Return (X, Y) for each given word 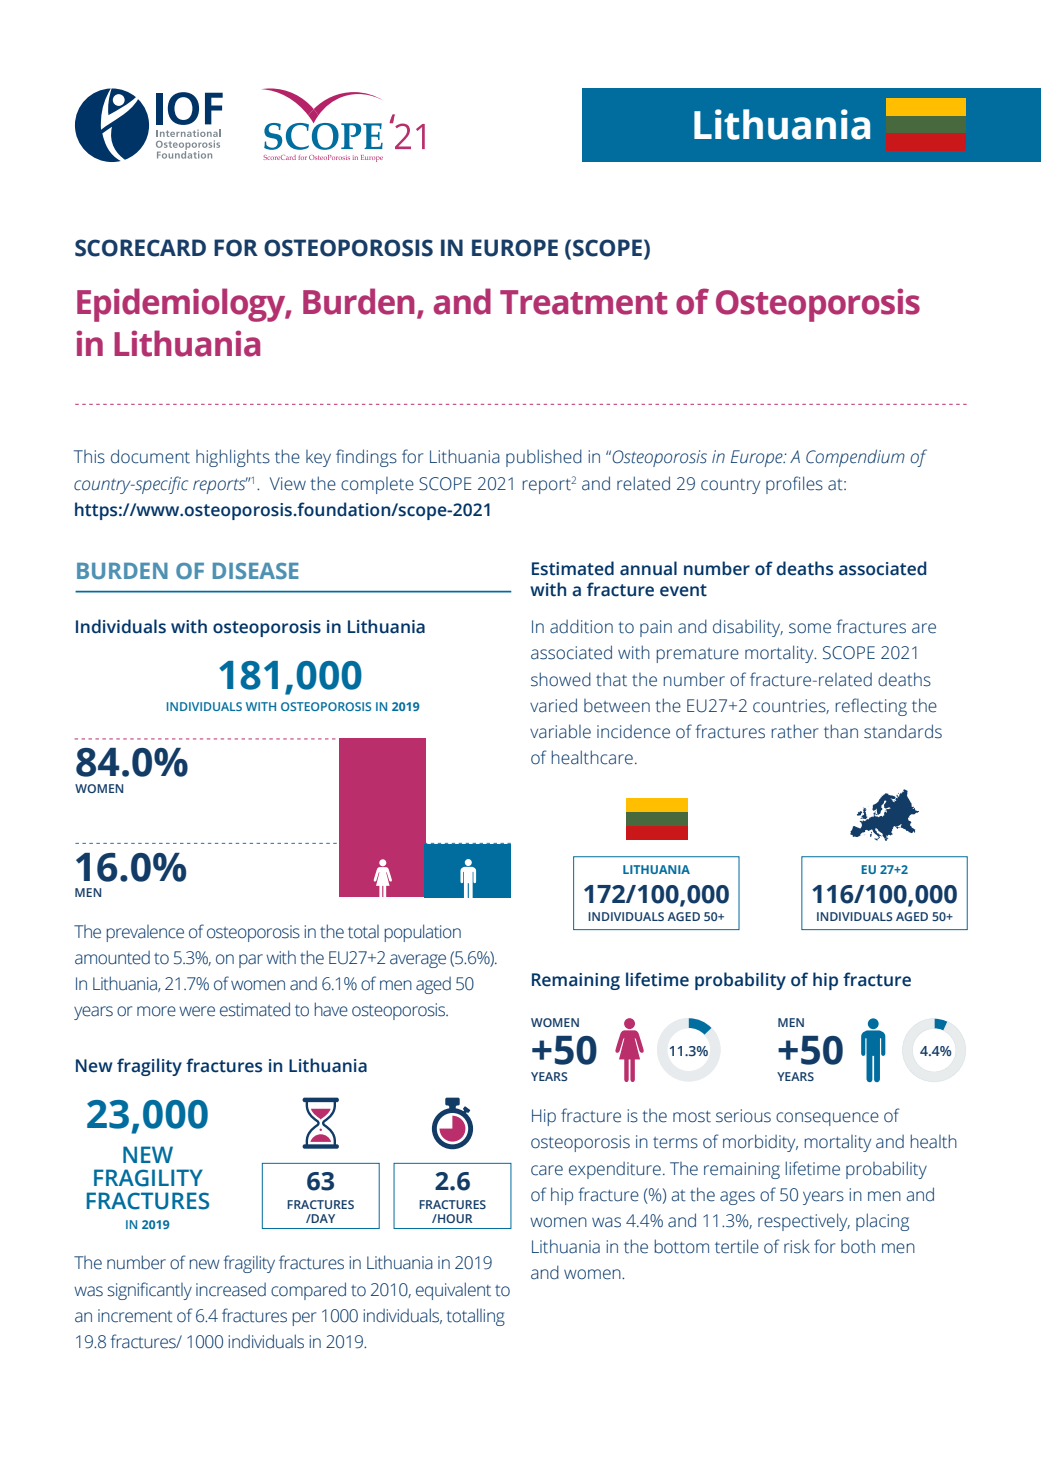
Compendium (855, 458)
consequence (827, 1119)
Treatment (584, 302)
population (423, 933)
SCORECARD (140, 248)
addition (581, 626)
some (810, 628)
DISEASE (256, 571)
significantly (149, 1291)
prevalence (145, 933)
